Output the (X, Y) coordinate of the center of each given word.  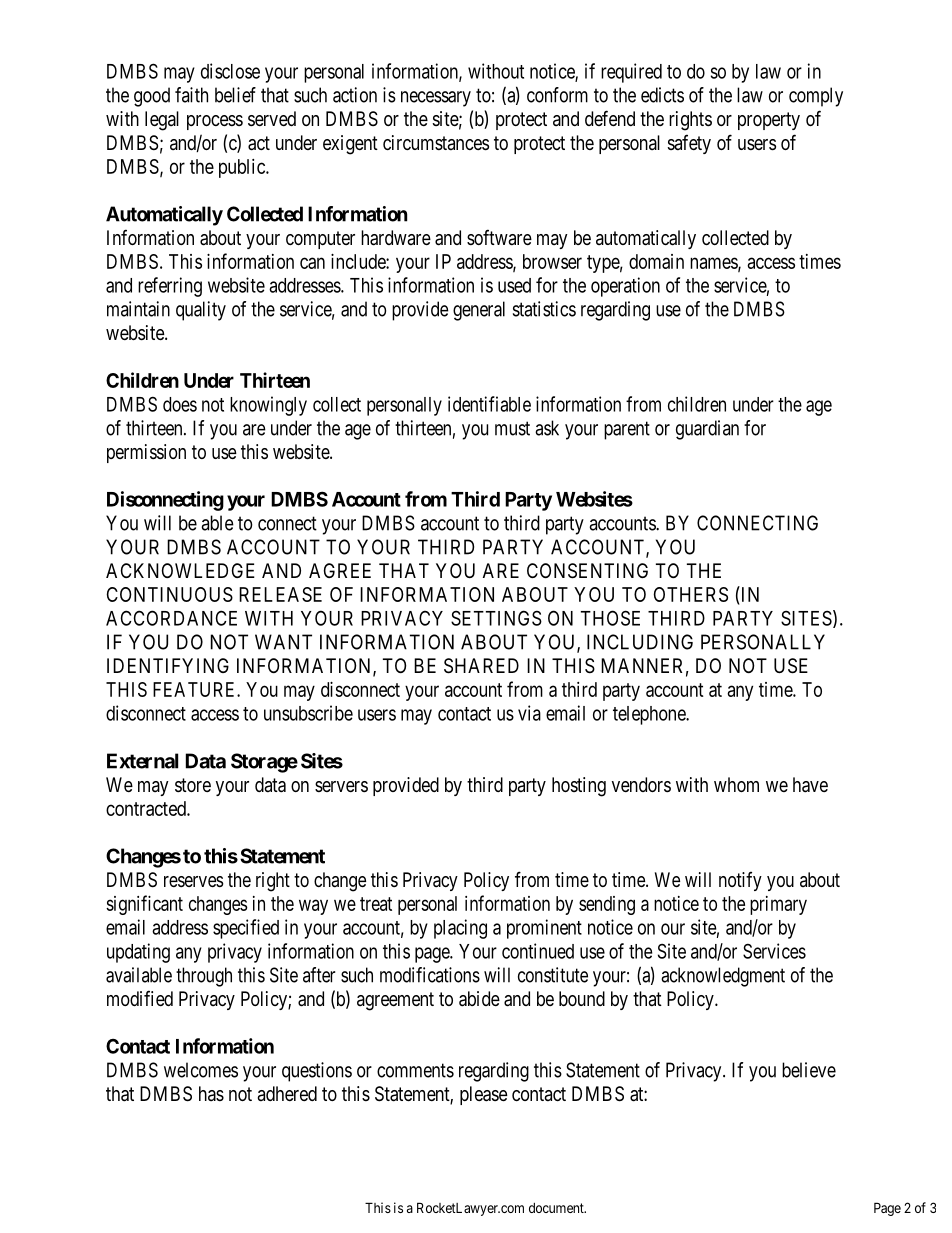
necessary (436, 99)
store (193, 785)
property (769, 121)
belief (235, 95)
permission (146, 453)
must (512, 428)
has (211, 1093)
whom (736, 784)
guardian (707, 430)
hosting (579, 787)
